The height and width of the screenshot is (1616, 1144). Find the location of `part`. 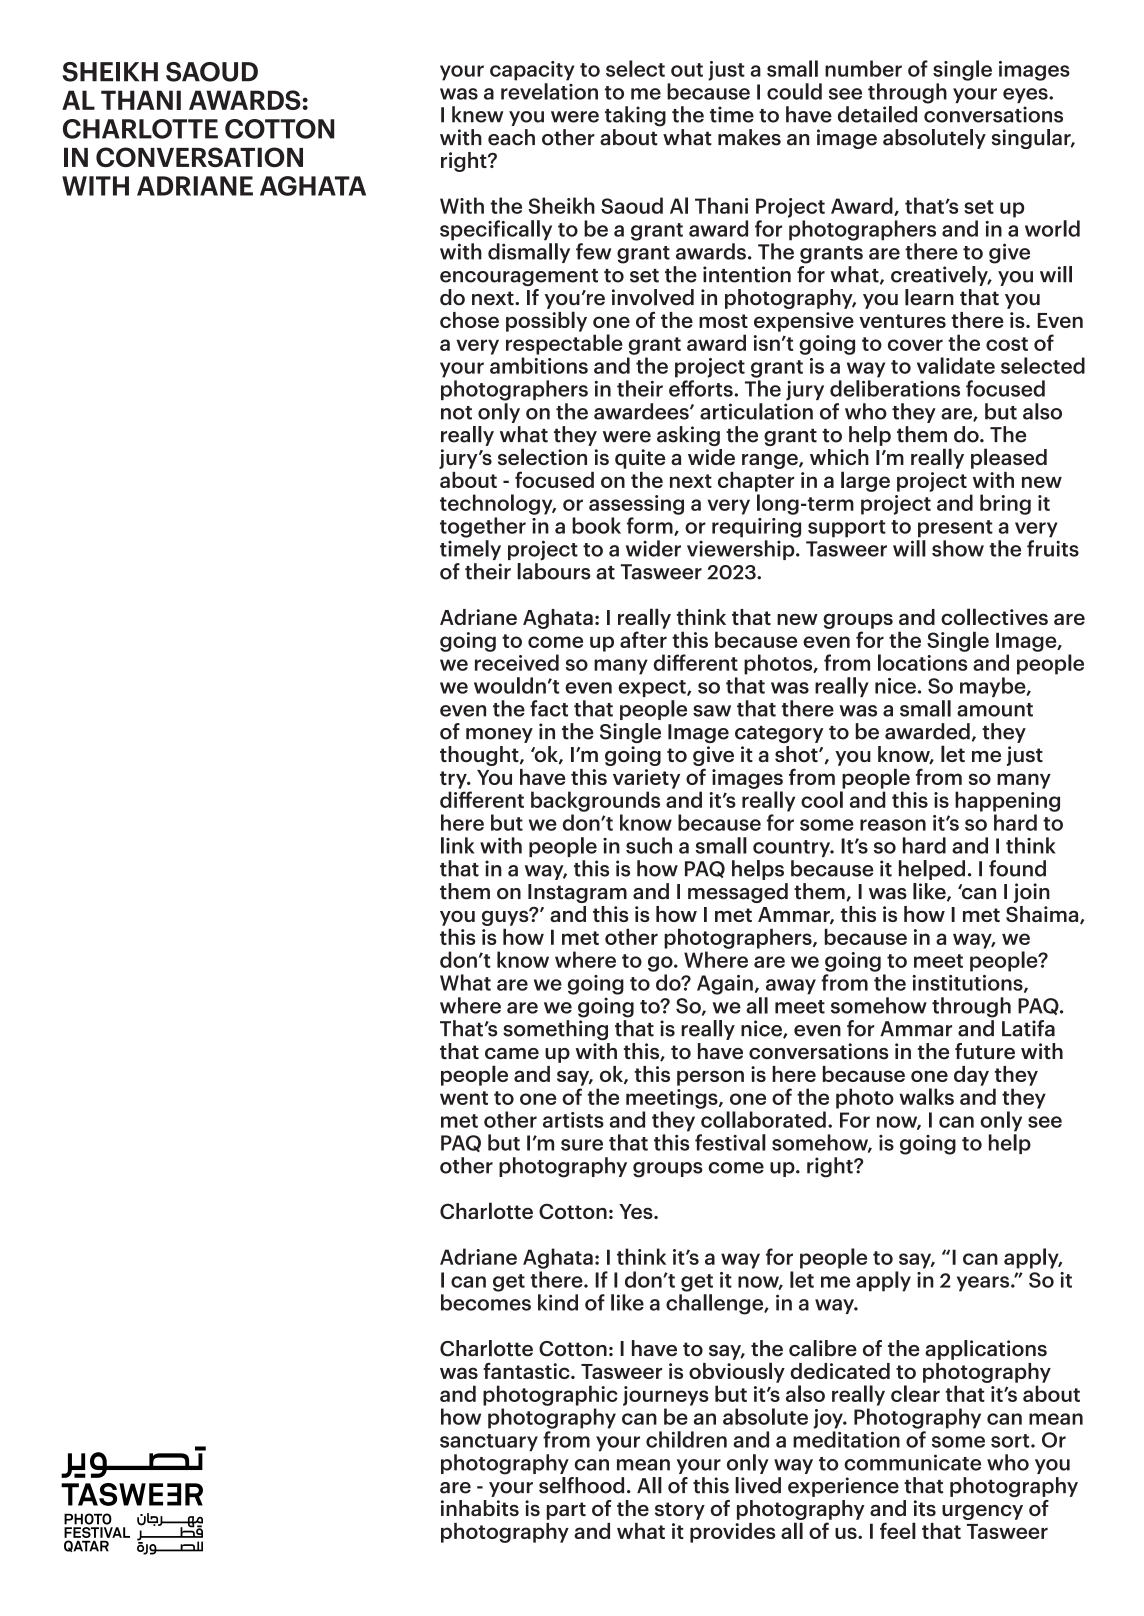

part is located at coordinates (566, 1511).
